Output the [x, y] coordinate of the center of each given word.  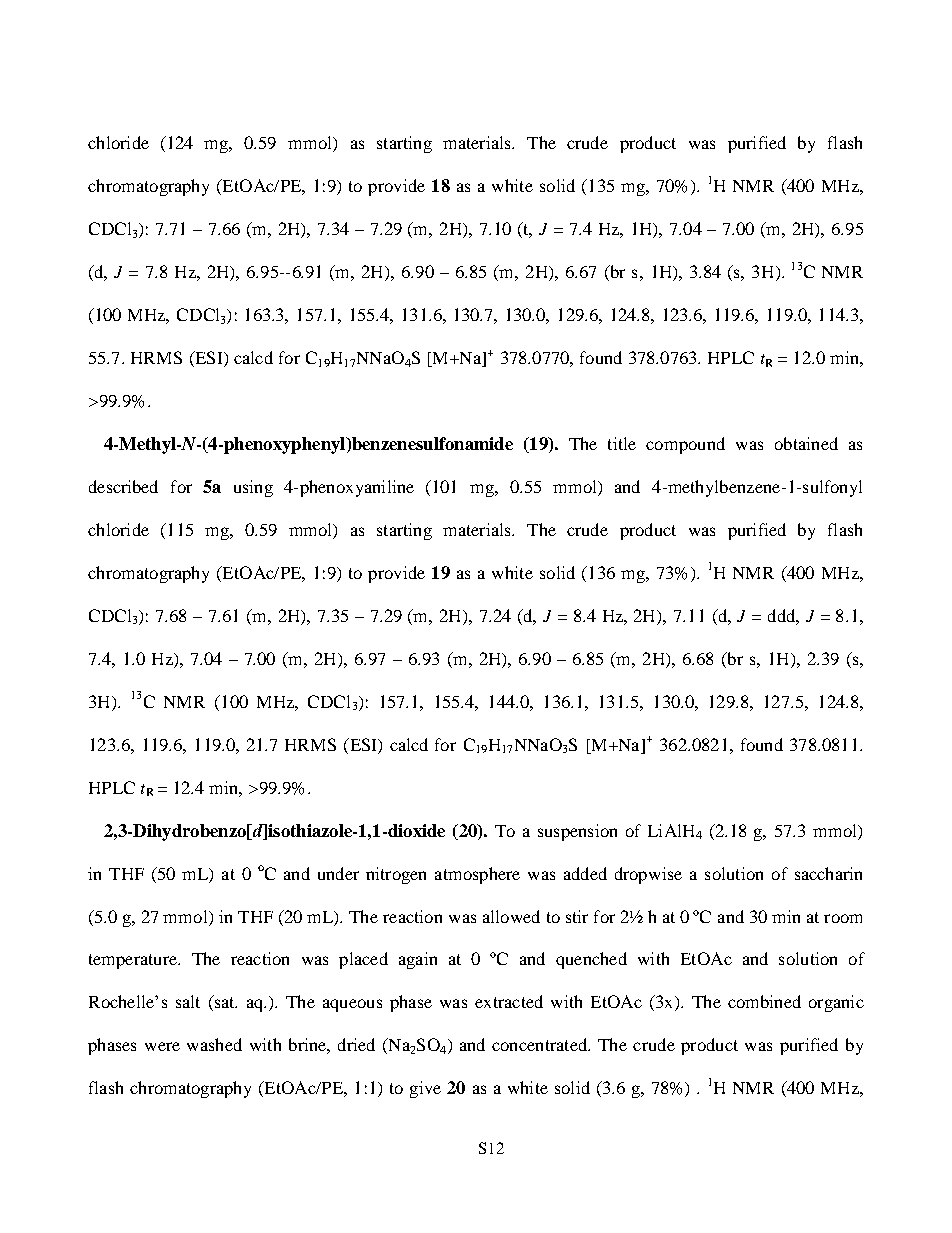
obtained [806, 443]
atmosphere [477, 875]
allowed [511, 916]
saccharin [828, 873]
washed [214, 1044]
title [622, 443]
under [338, 873]
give [425, 1089]
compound [685, 445]
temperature [134, 961]
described [123, 486]
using [253, 488]
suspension [577, 832]
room [843, 918]
